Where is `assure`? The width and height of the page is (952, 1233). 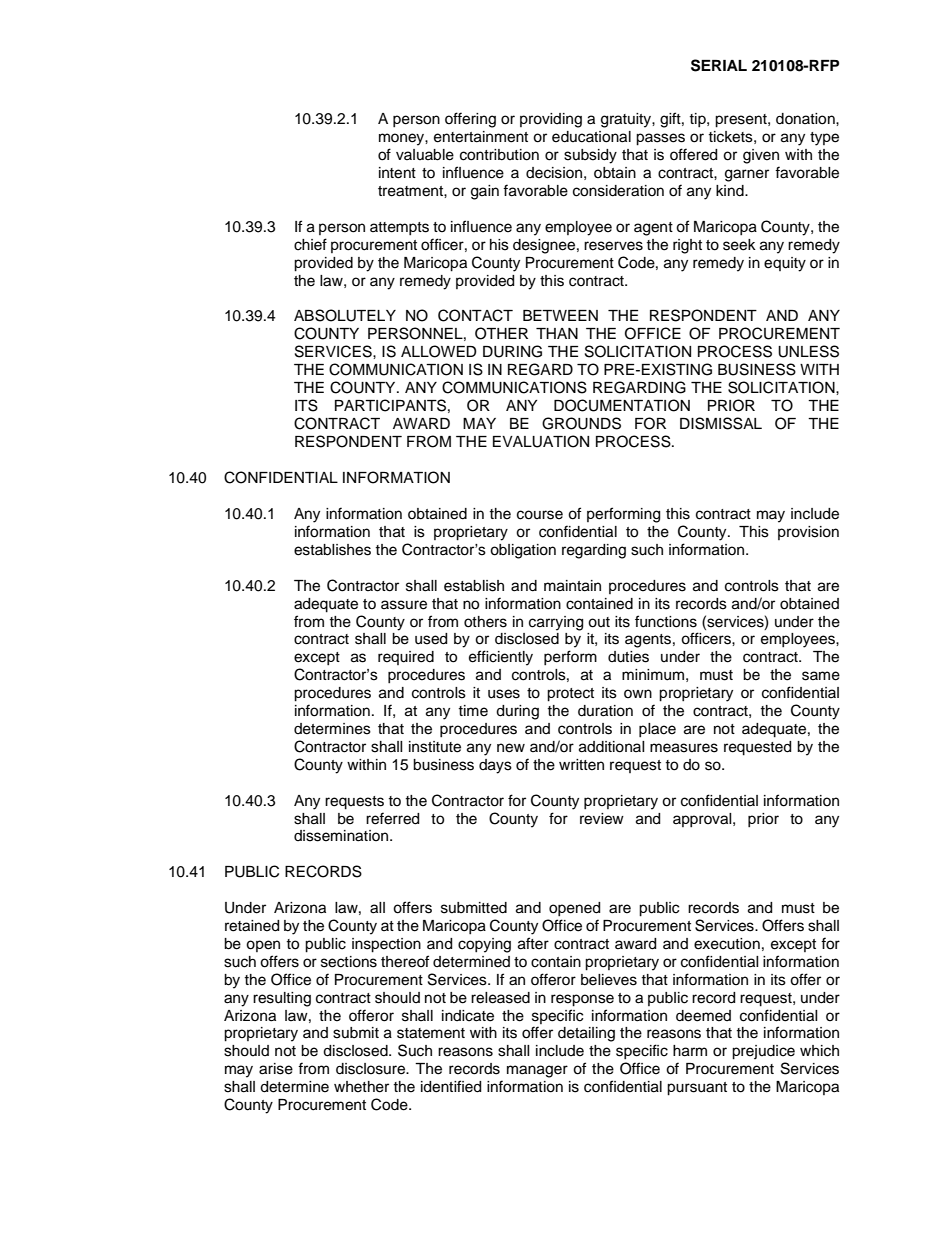 assure is located at coordinates (404, 605).
